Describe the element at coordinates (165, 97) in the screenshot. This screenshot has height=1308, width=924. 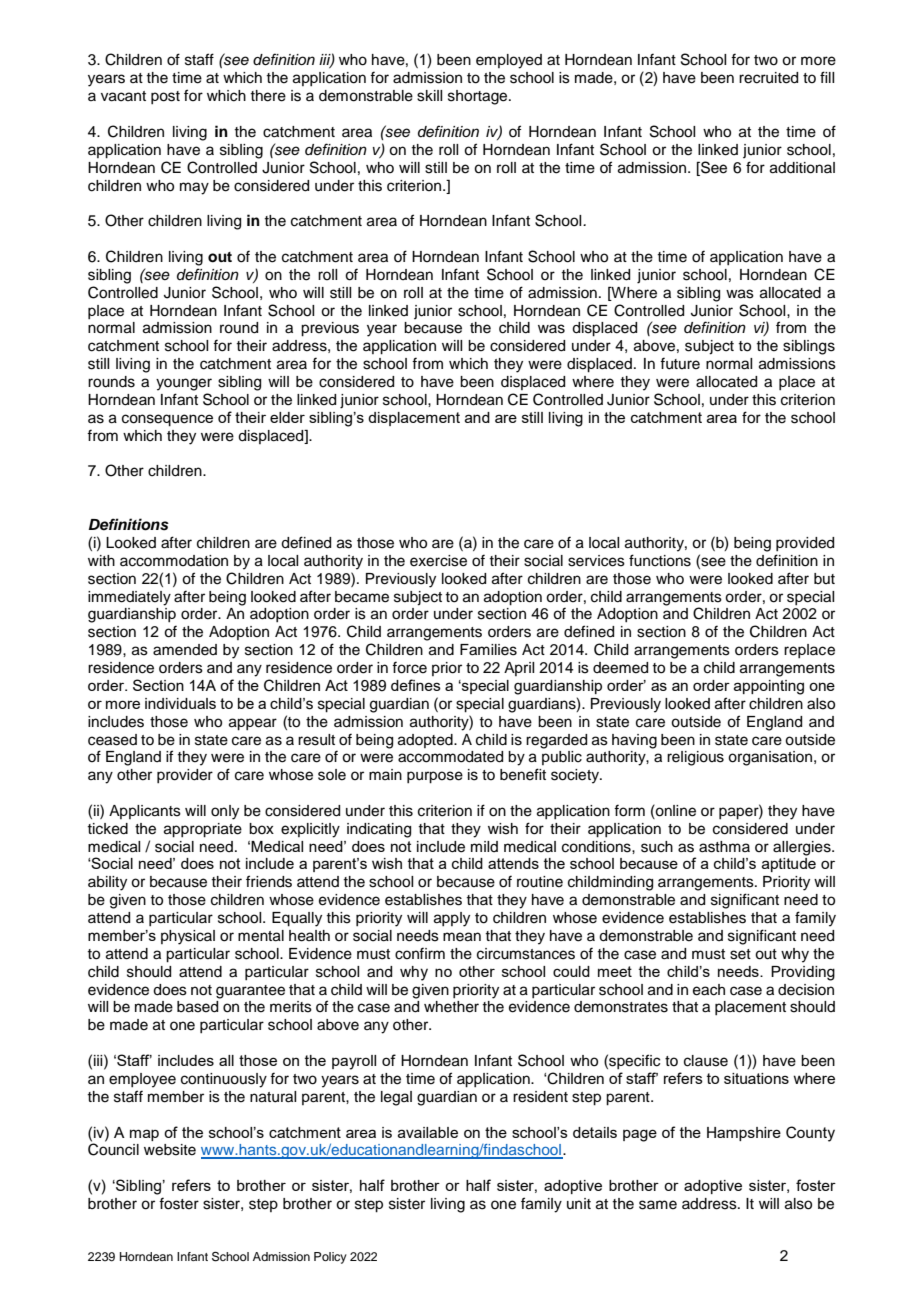
I see `post` at that location.
